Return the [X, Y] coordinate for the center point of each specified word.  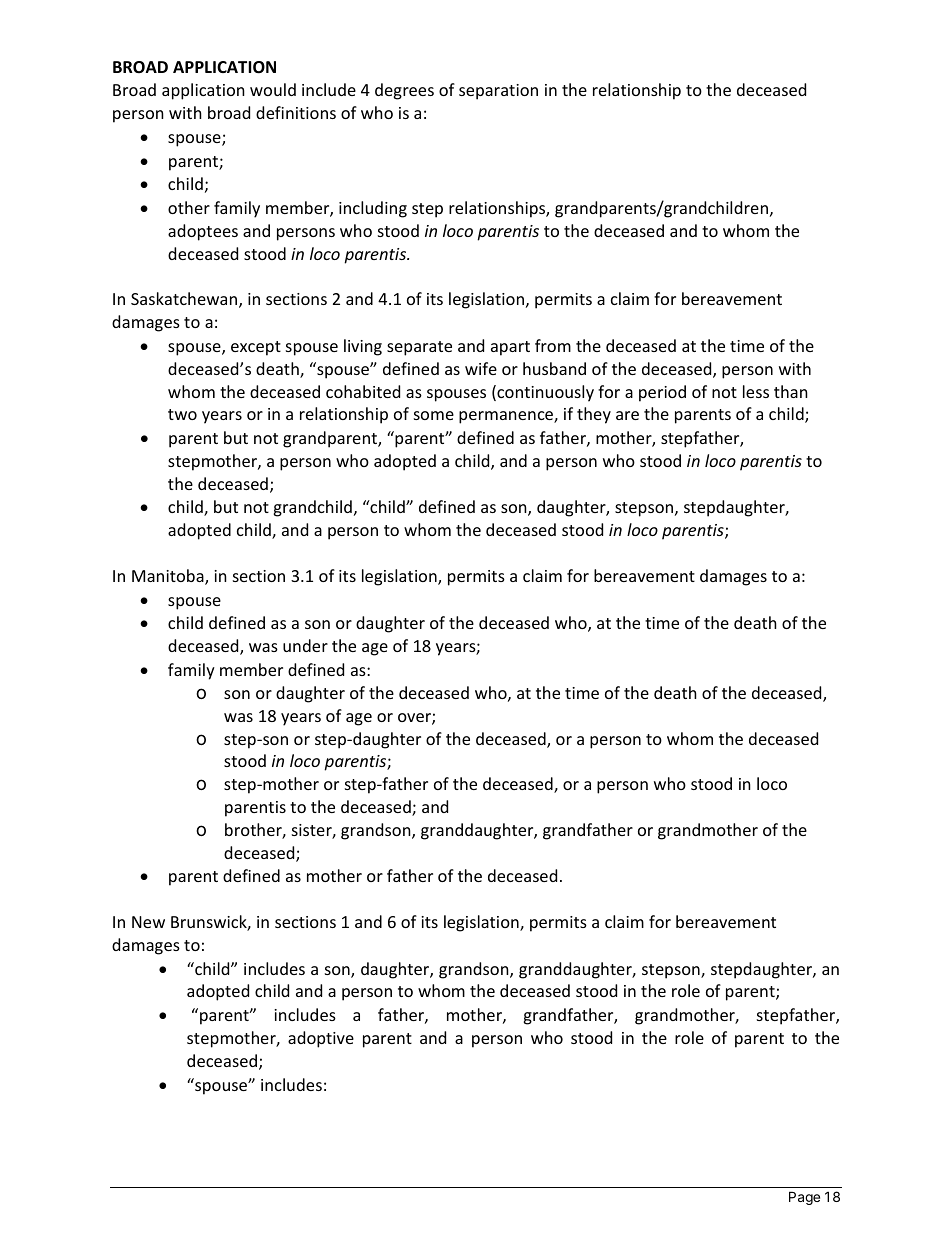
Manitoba [169, 577]
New [148, 922]
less [756, 391]
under [305, 645]
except [256, 348]
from [553, 345]
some [434, 415]
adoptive [321, 1039]
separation [498, 92]
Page [804, 1198]
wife [481, 368]
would [273, 89]
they [594, 415]
